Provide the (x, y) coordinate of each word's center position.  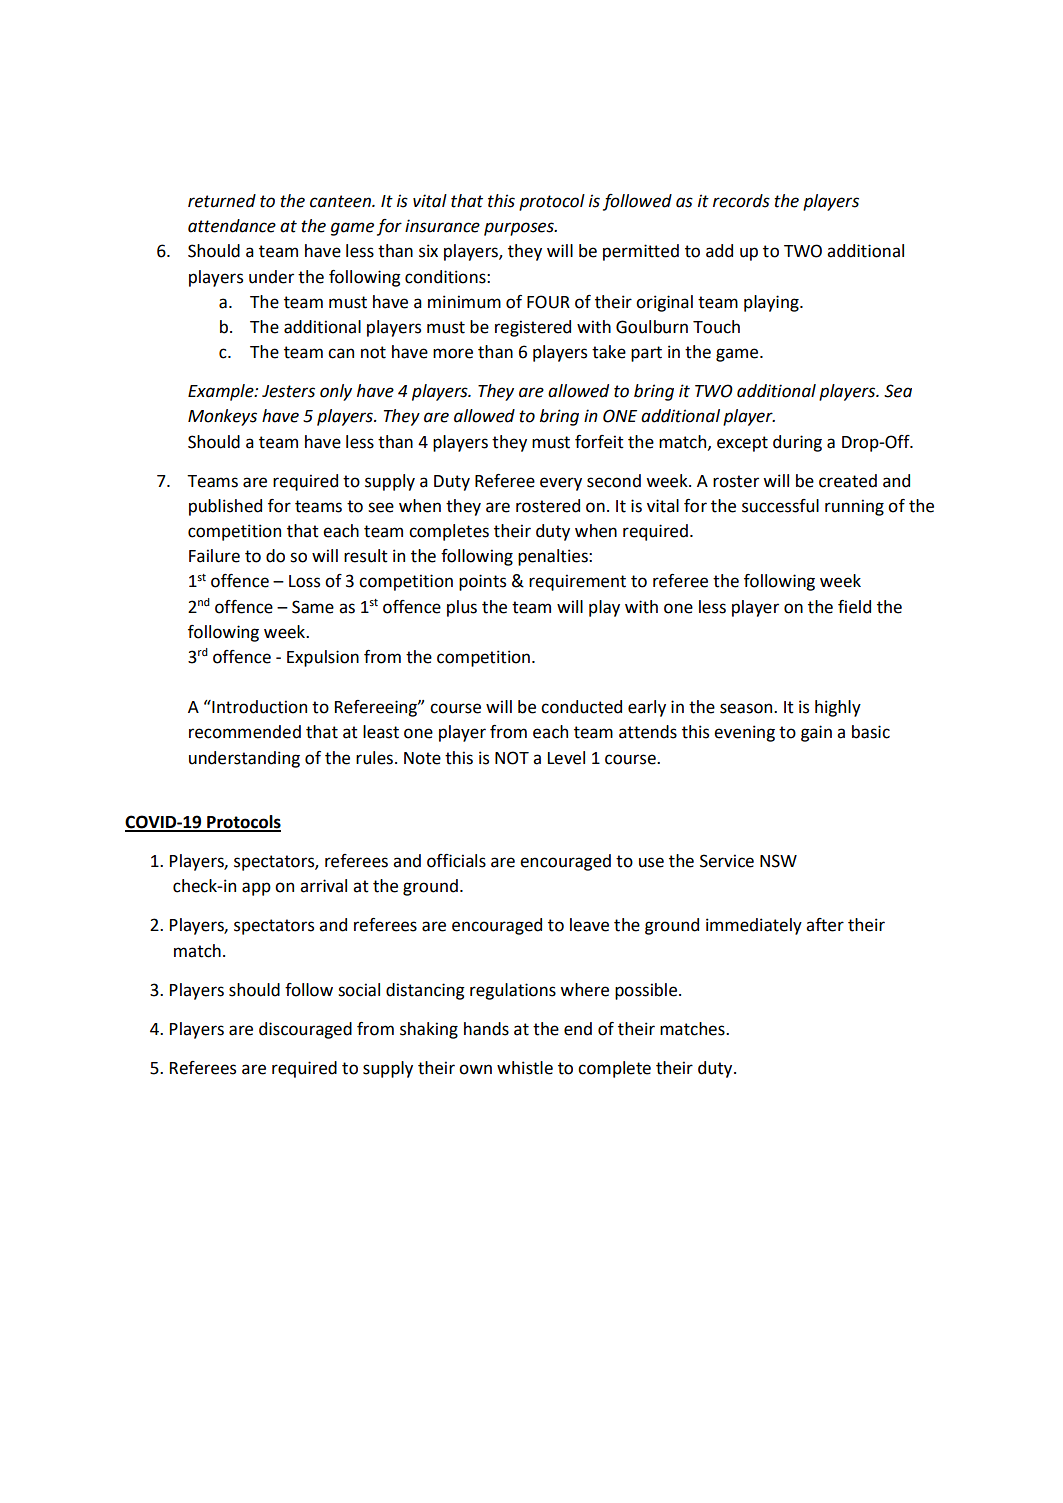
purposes (520, 229)
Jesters (288, 391)
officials (456, 861)
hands (486, 1029)
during (797, 443)
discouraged (305, 1030)
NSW (778, 861)
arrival (323, 886)
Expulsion (323, 658)
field (854, 607)
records (741, 201)
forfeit (599, 442)
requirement (577, 582)
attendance (232, 226)
